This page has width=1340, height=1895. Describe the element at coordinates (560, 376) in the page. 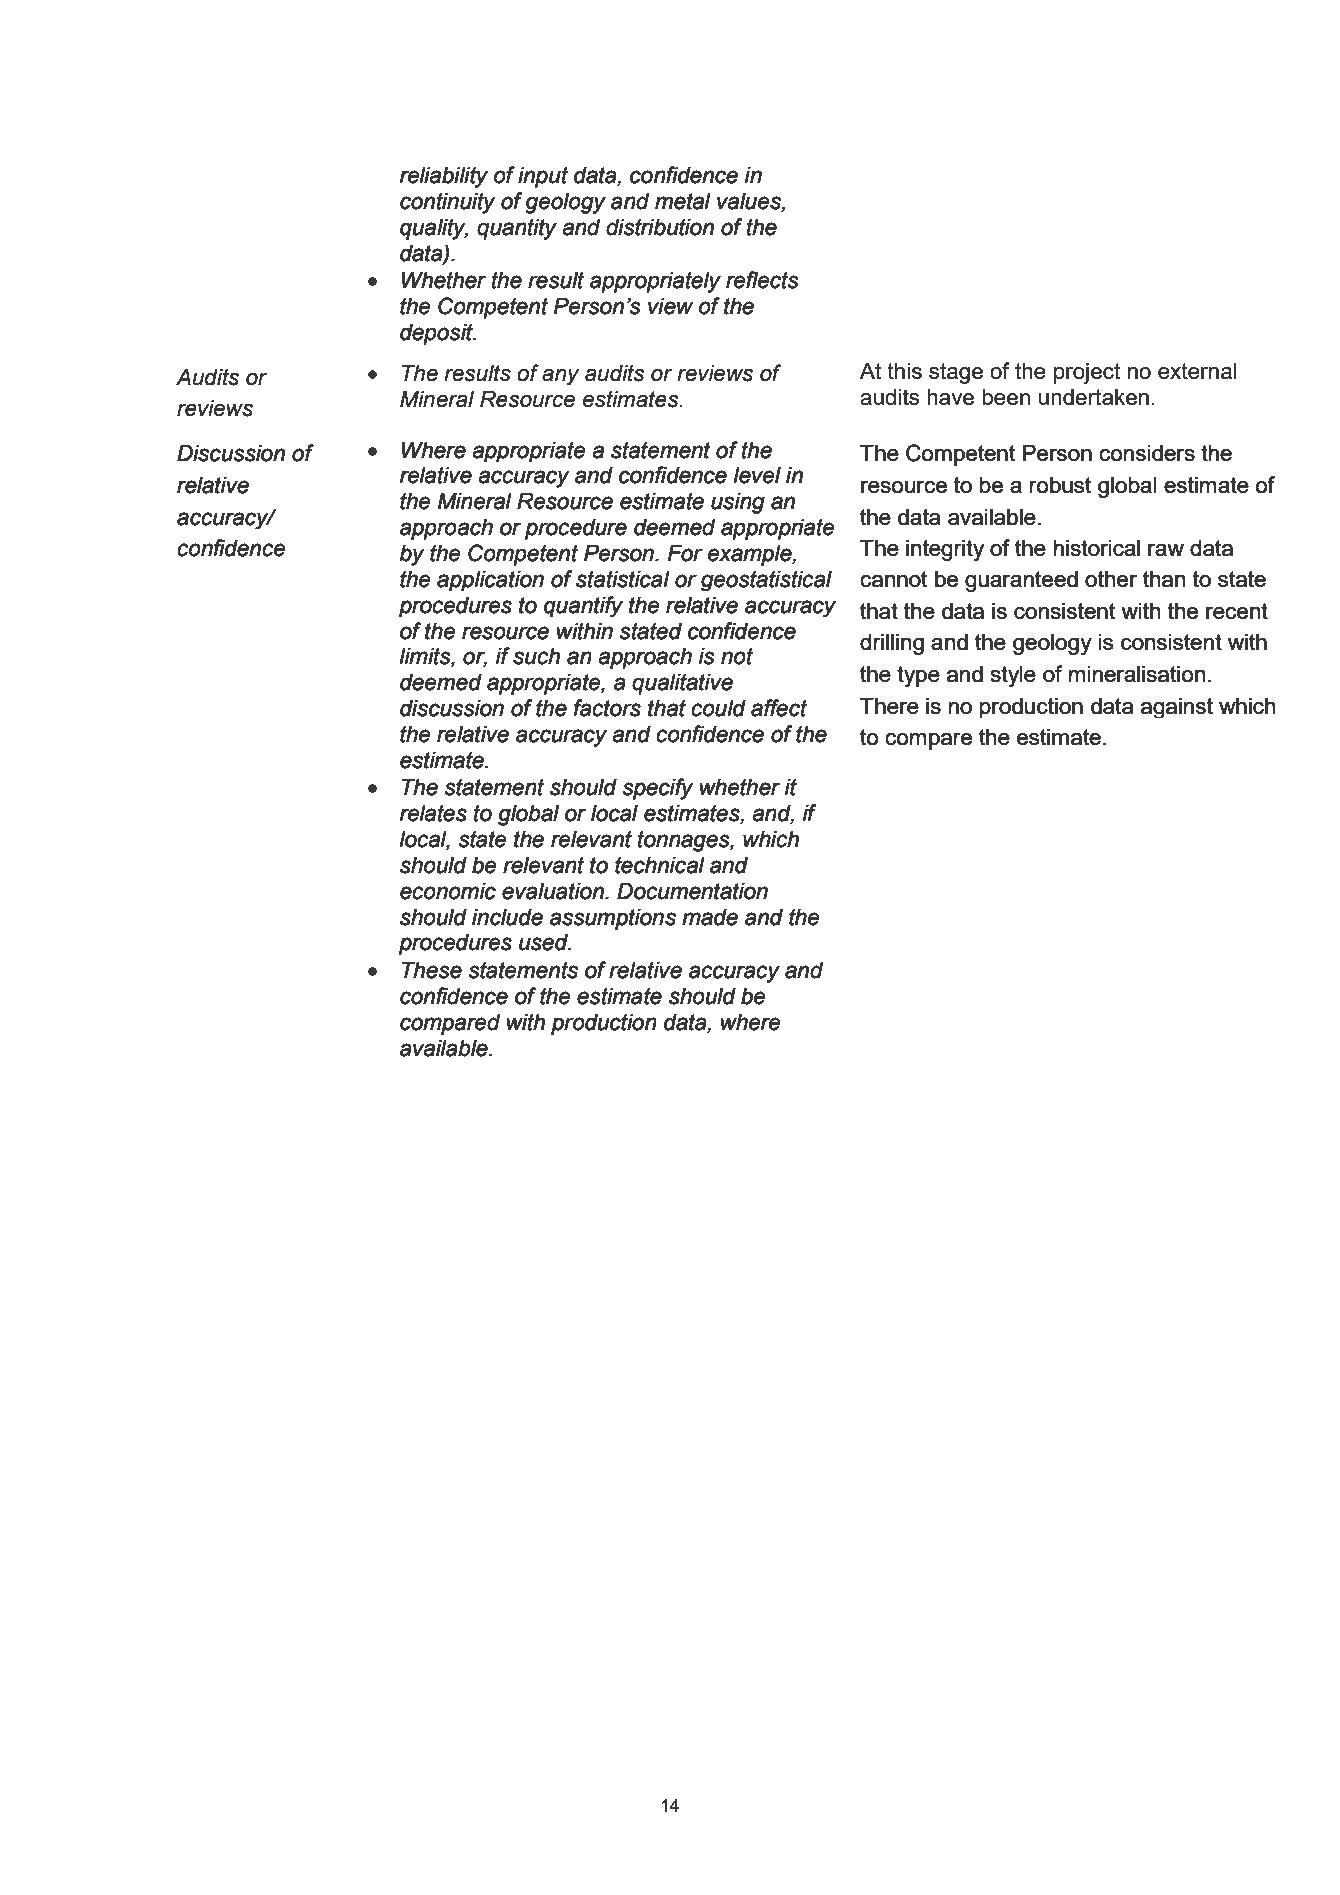

I see `any` at that location.
